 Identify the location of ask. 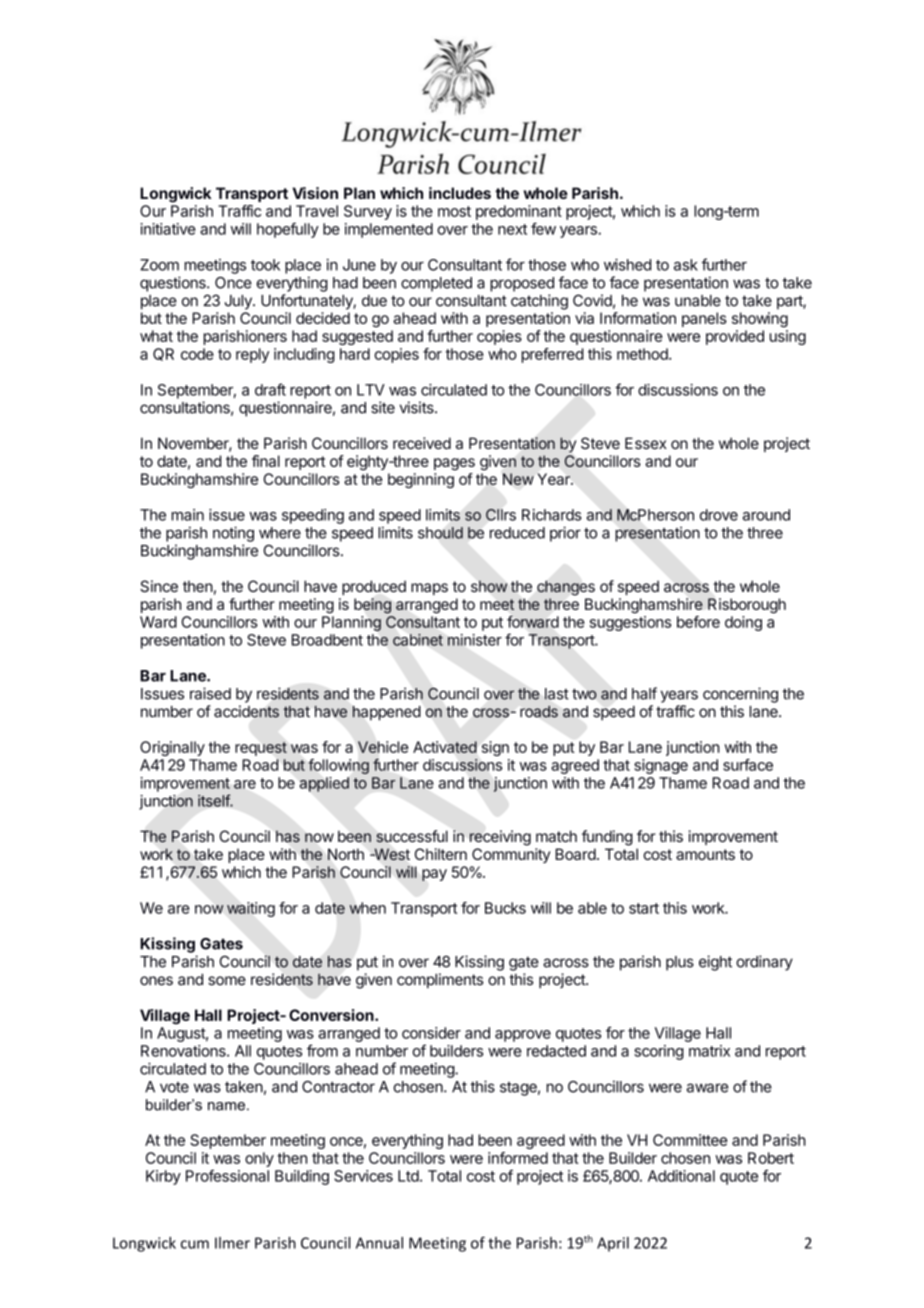
(686, 265).
